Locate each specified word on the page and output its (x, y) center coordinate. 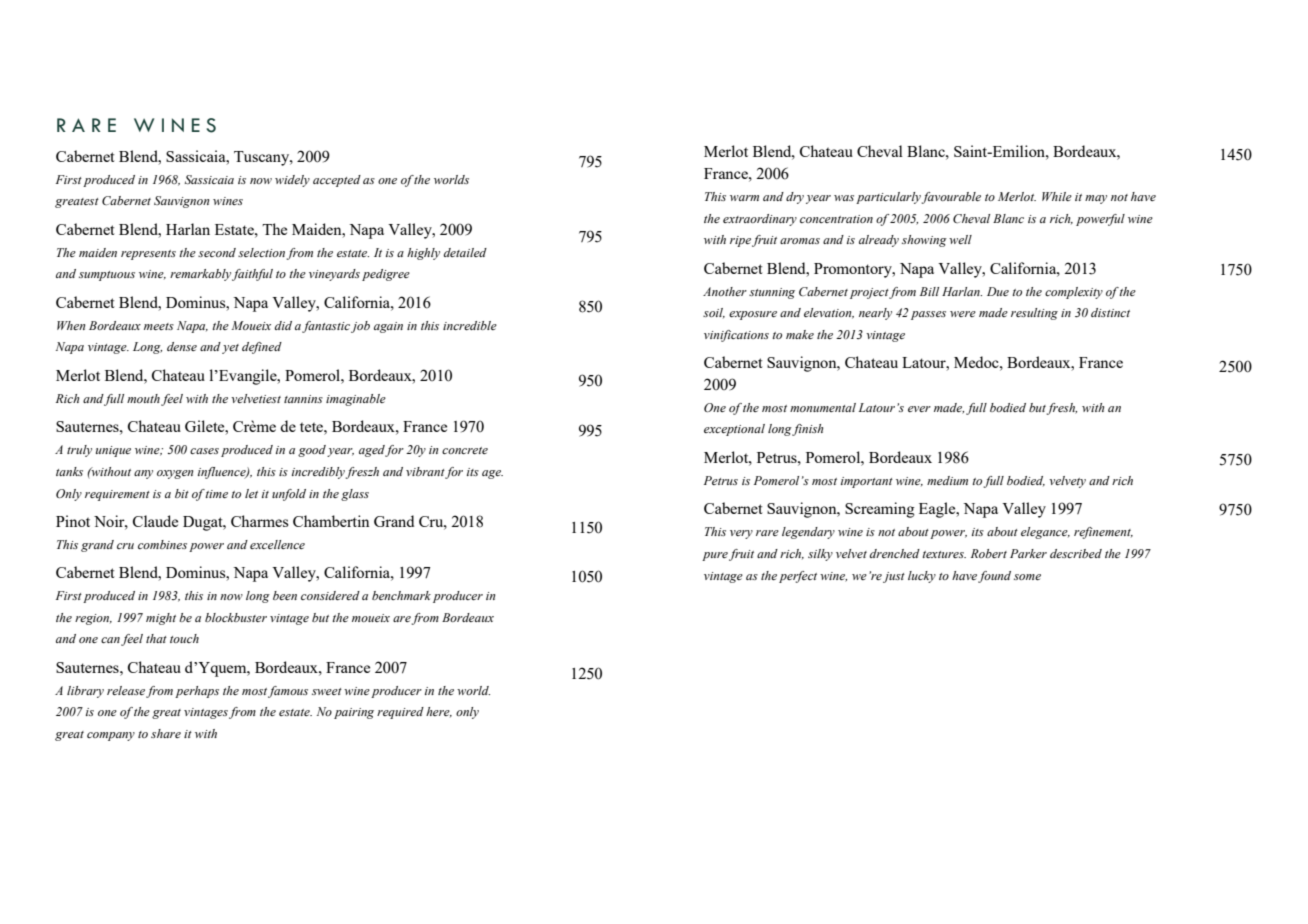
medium (947, 480)
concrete (465, 450)
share (166, 733)
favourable (951, 198)
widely (292, 181)
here (439, 712)
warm (744, 198)
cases (204, 451)
